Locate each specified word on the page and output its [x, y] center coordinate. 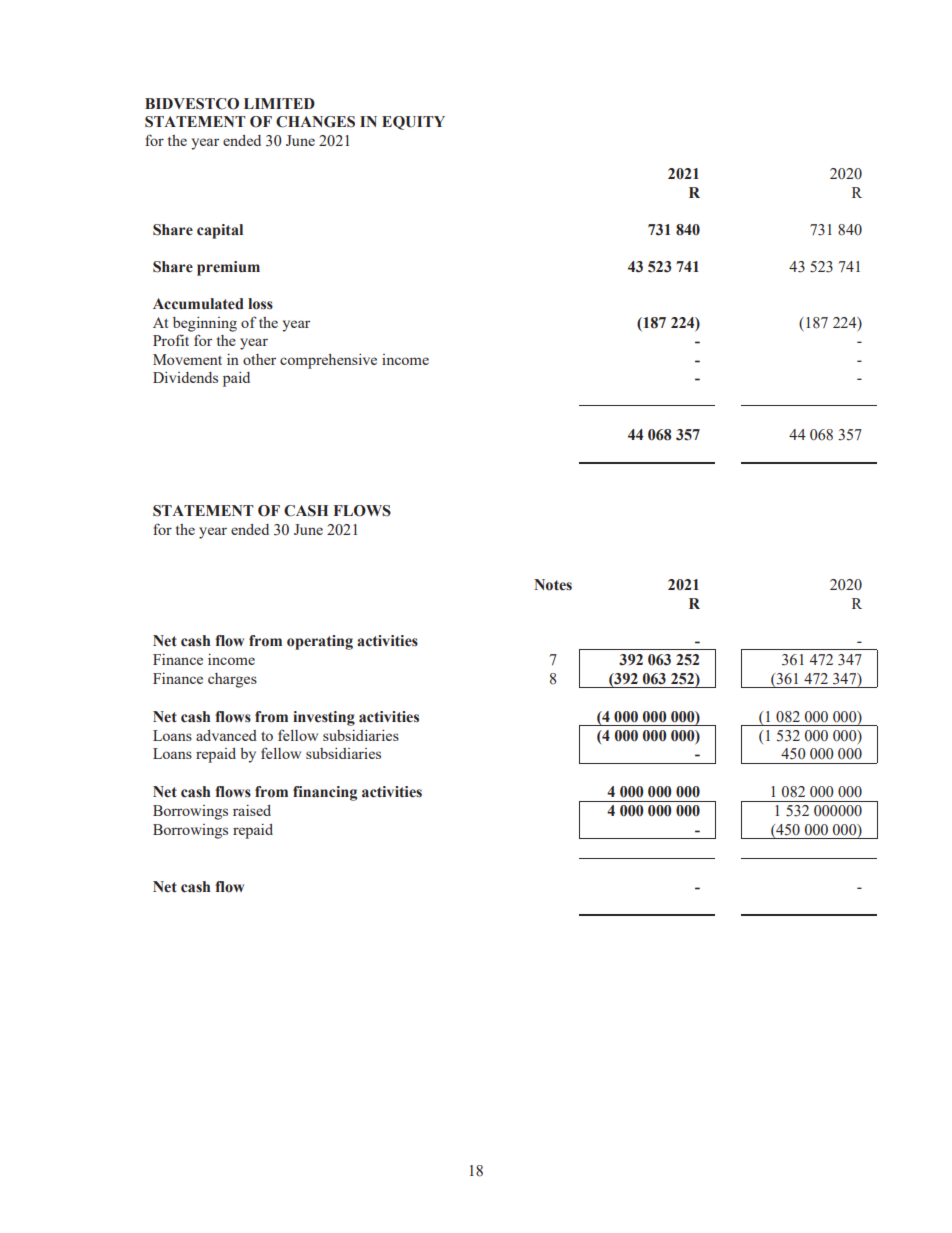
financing [325, 793]
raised [252, 810]
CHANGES [315, 122]
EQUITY [413, 123]
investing [324, 718]
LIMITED [279, 103]
